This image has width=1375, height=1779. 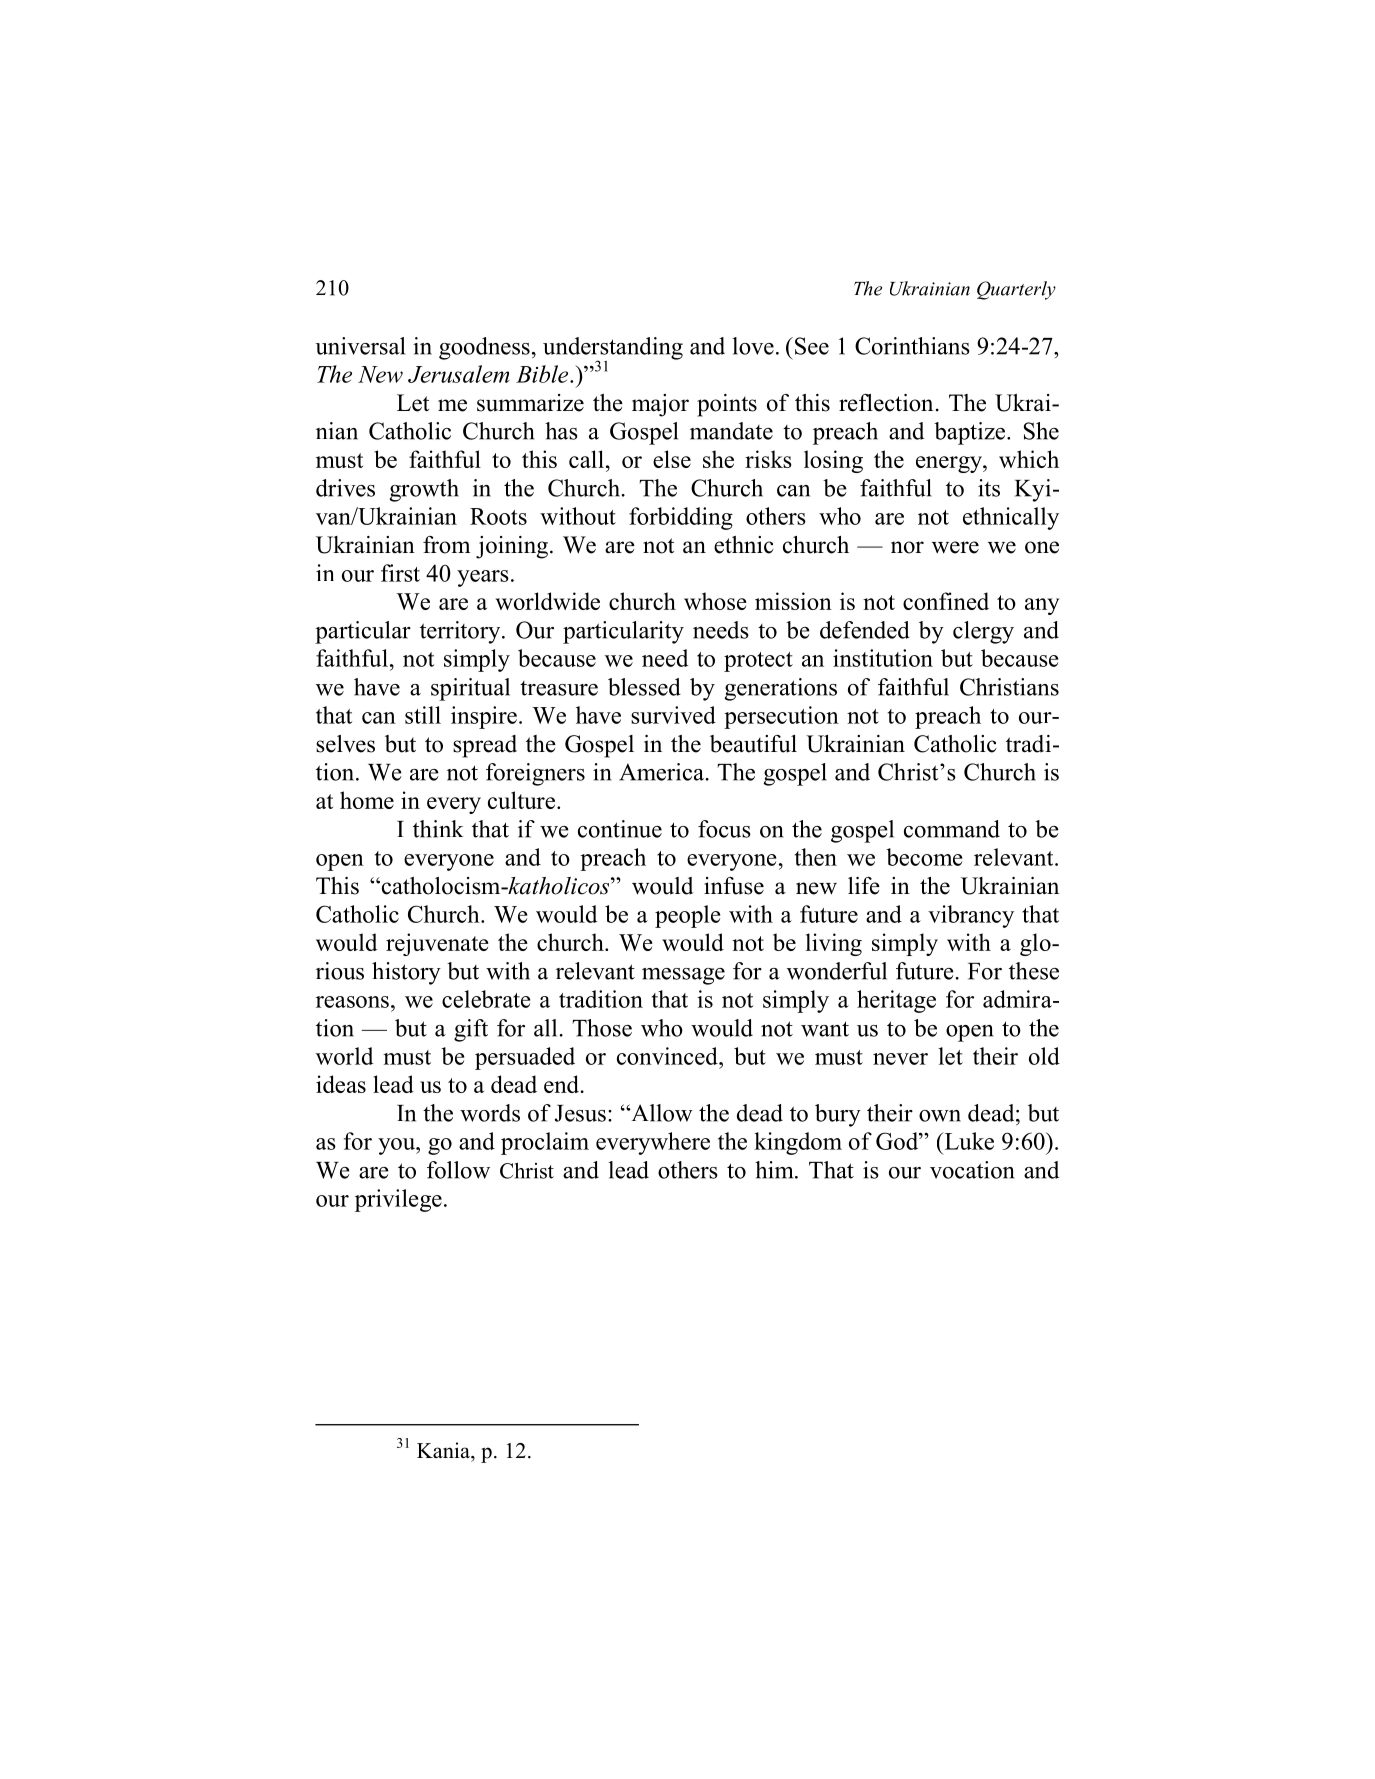 I want to click on command, so click(x=952, y=829).
